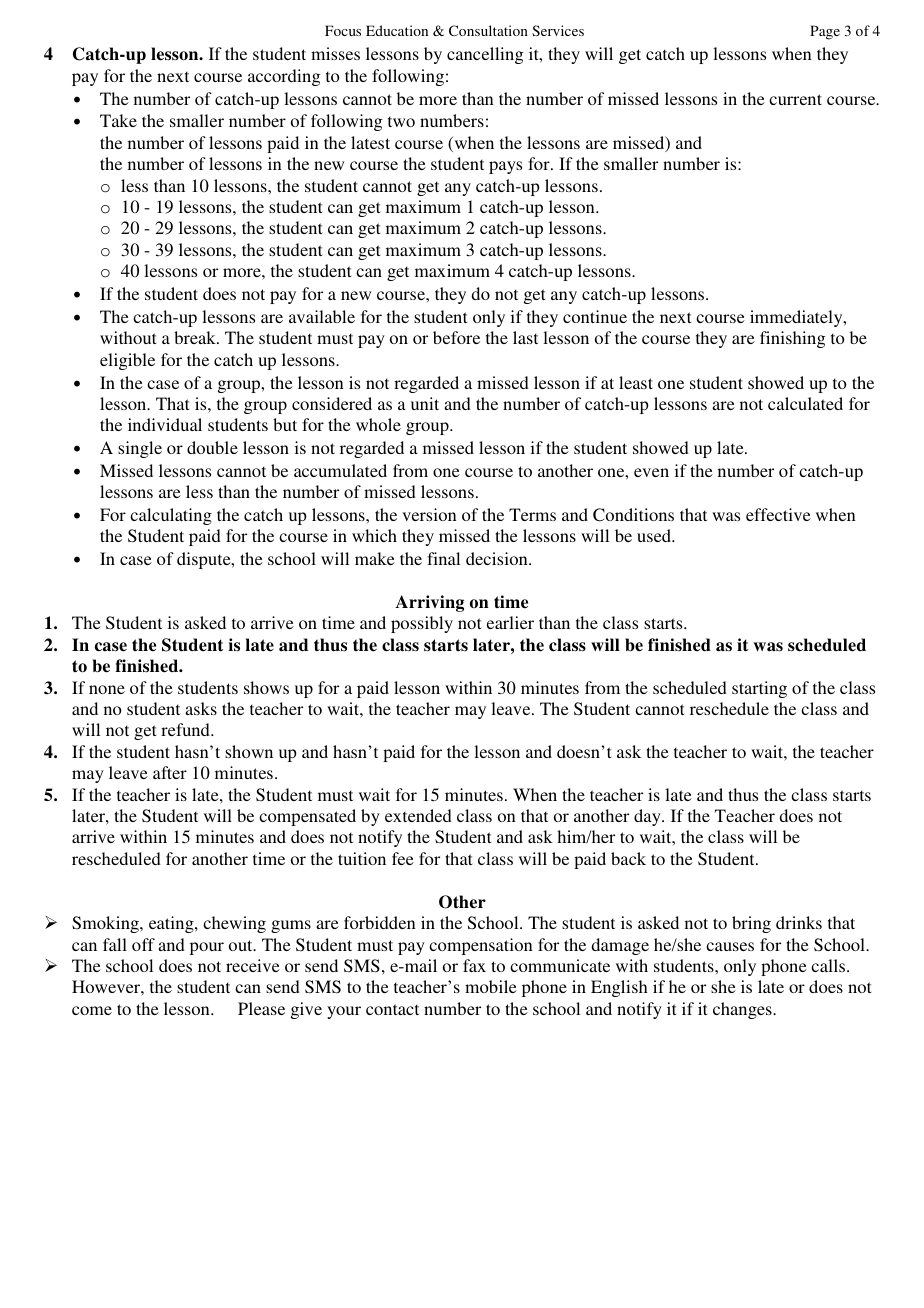 The width and height of the screenshot is (924, 1308). What do you see at coordinates (171, 516) in the screenshot?
I see `calculating` at bounding box center [171, 516].
